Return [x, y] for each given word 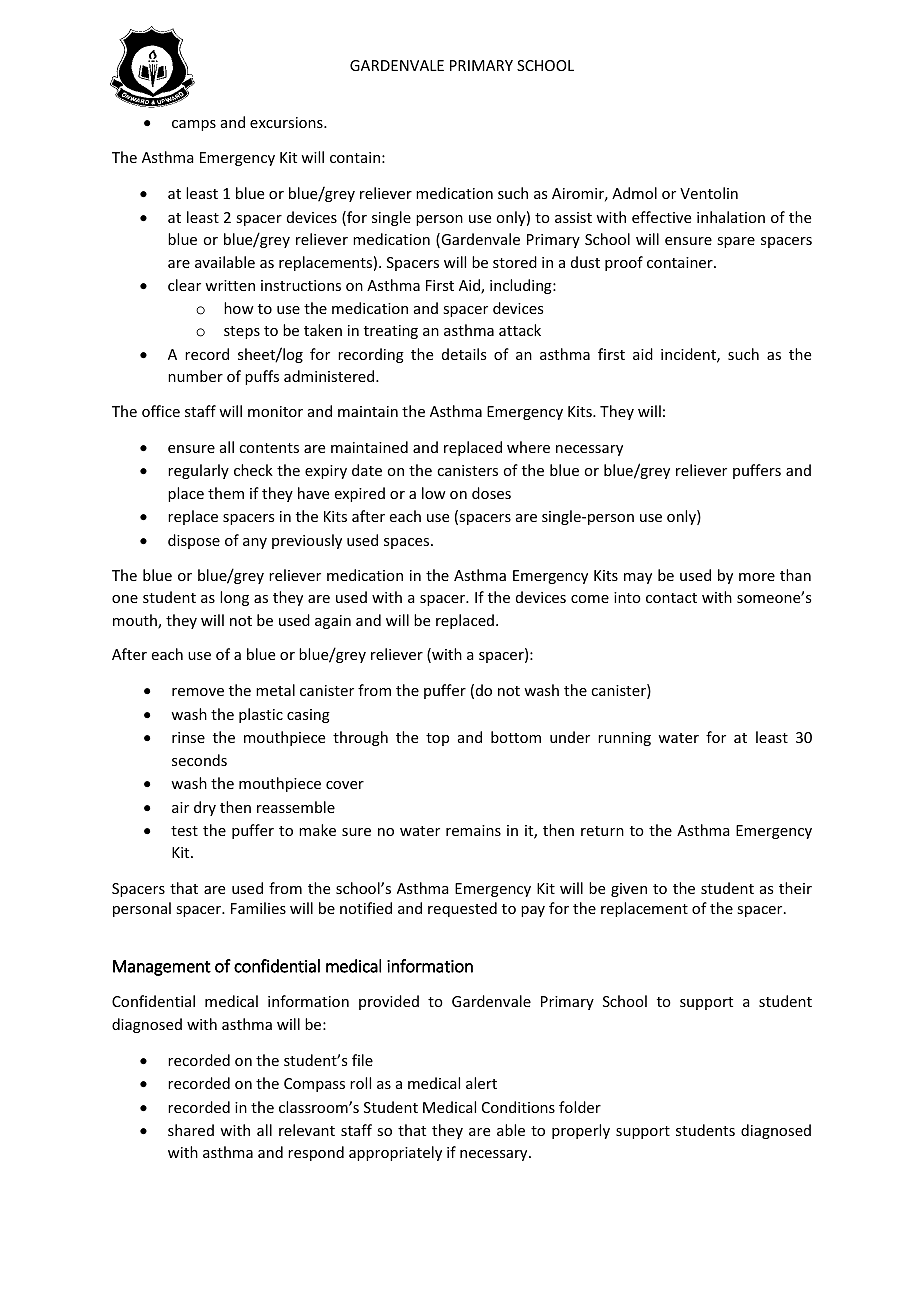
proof [624, 263]
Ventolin [709, 193]
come [590, 599]
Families [258, 908]
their [795, 888]
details [464, 354]
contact [671, 598]
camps [194, 125]
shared [191, 1130]
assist [573, 217]
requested [462, 909]
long [234, 598]
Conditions [518, 1107]
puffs [262, 377]
